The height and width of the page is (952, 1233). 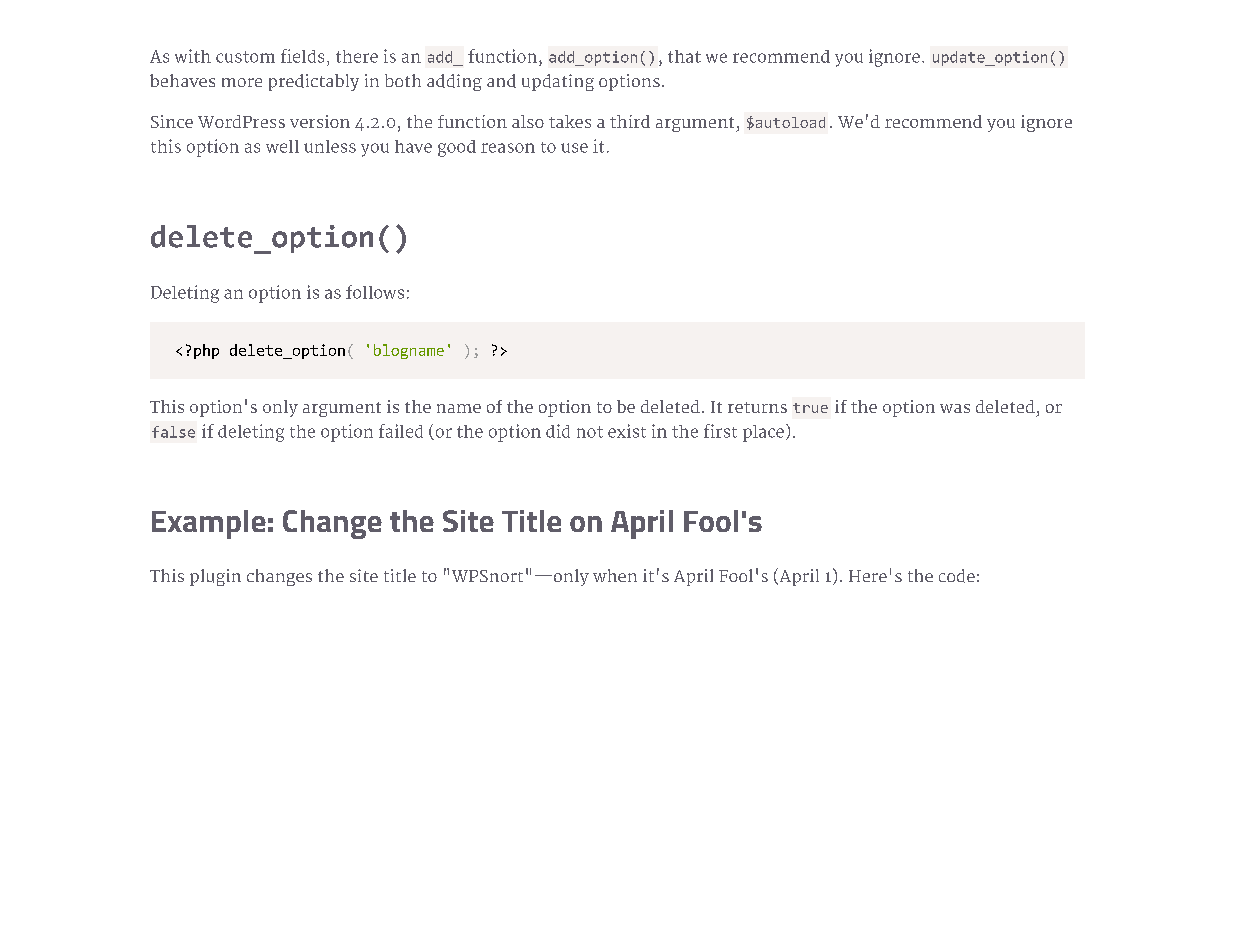 What do you see at coordinates (173, 432) in the page?
I see `false` at bounding box center [173, 432].
